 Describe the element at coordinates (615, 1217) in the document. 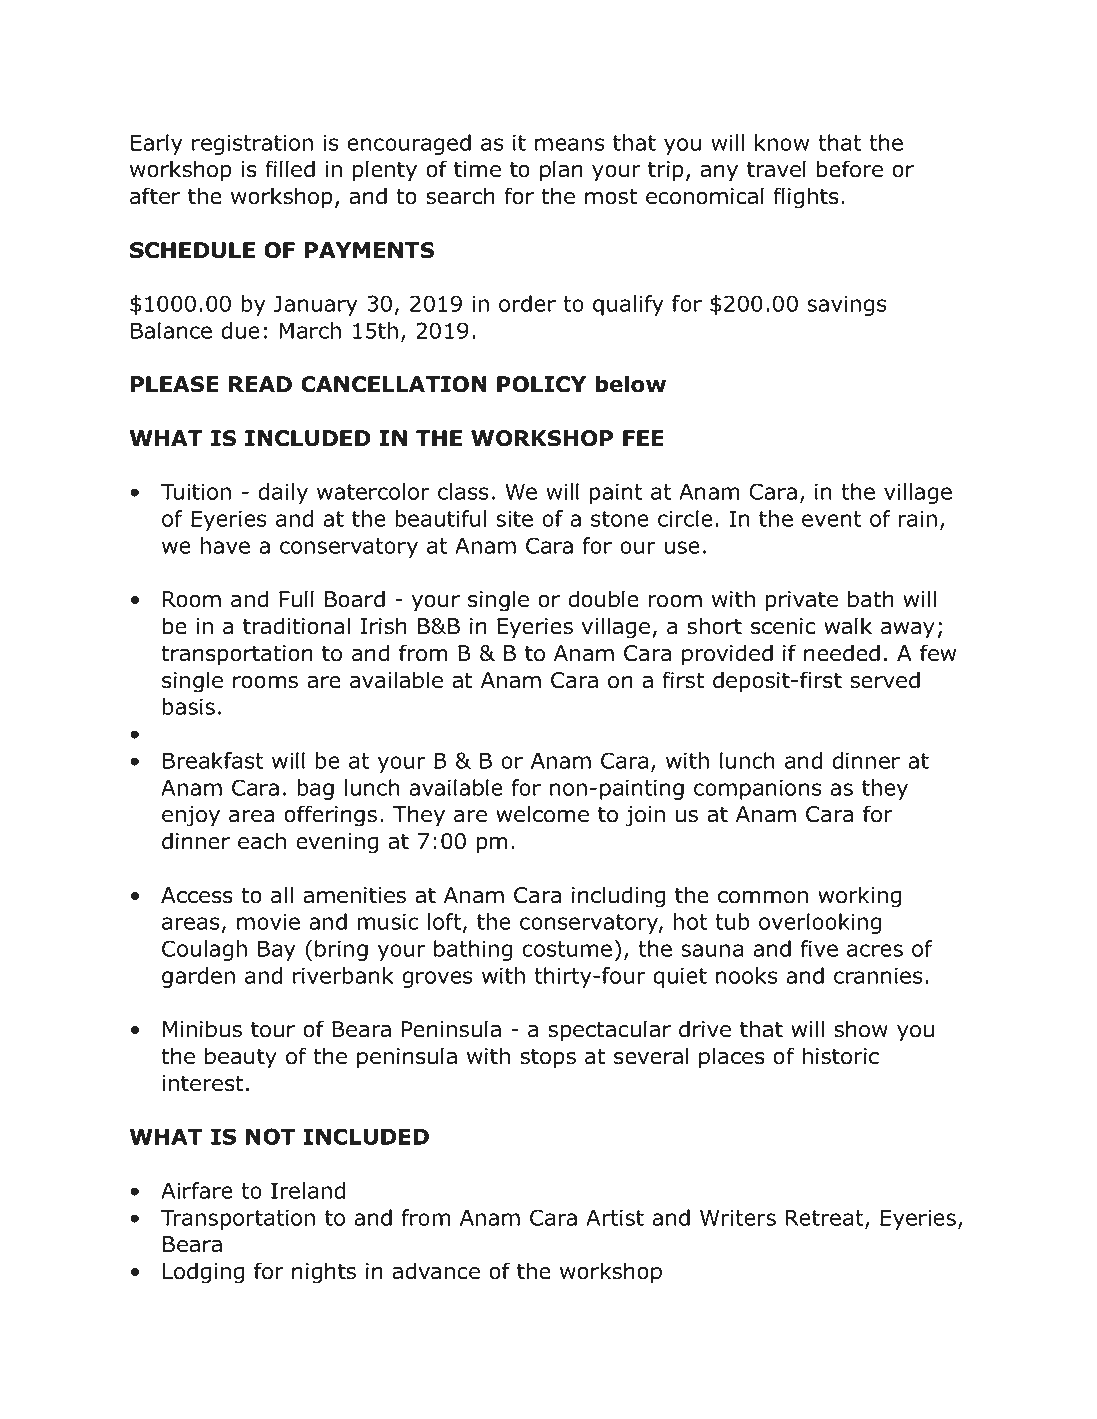

I see `Artist` at that location.
